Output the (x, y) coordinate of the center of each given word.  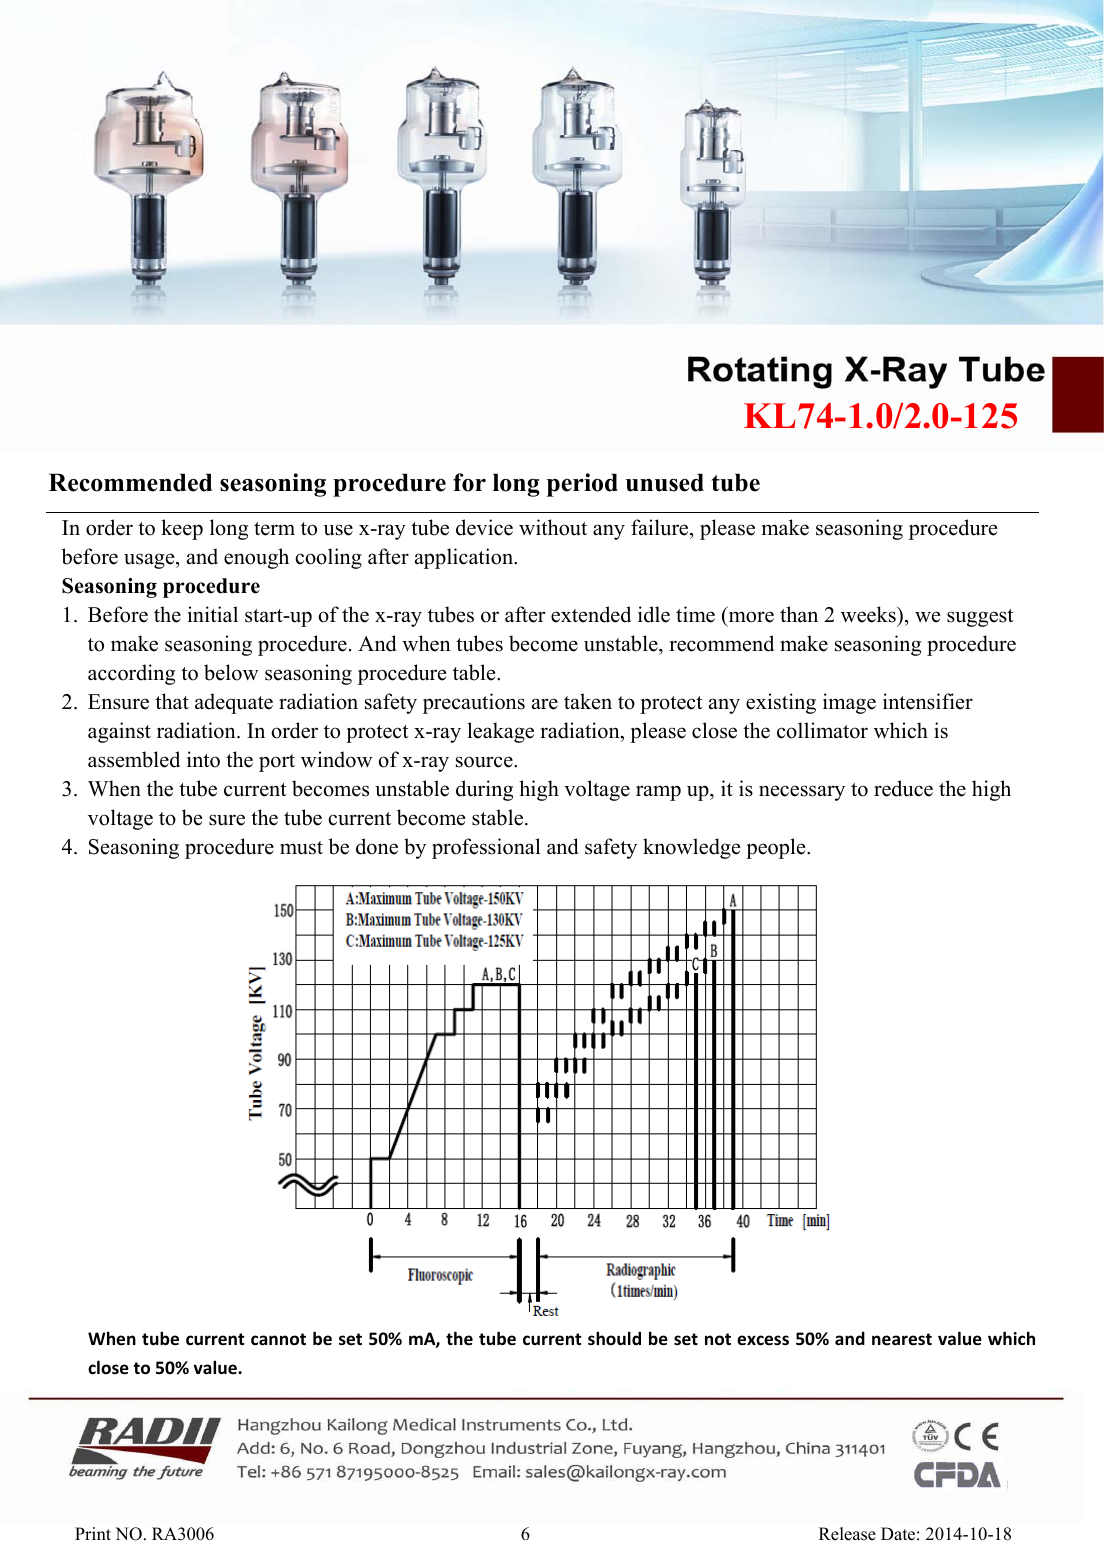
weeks (869, 614)
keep (182, 529)
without (553, 527)
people (777, 848)
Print (93, 1533)
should (614, 1338)
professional (486, 848)
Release (847, 1534)
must (301, 848)
